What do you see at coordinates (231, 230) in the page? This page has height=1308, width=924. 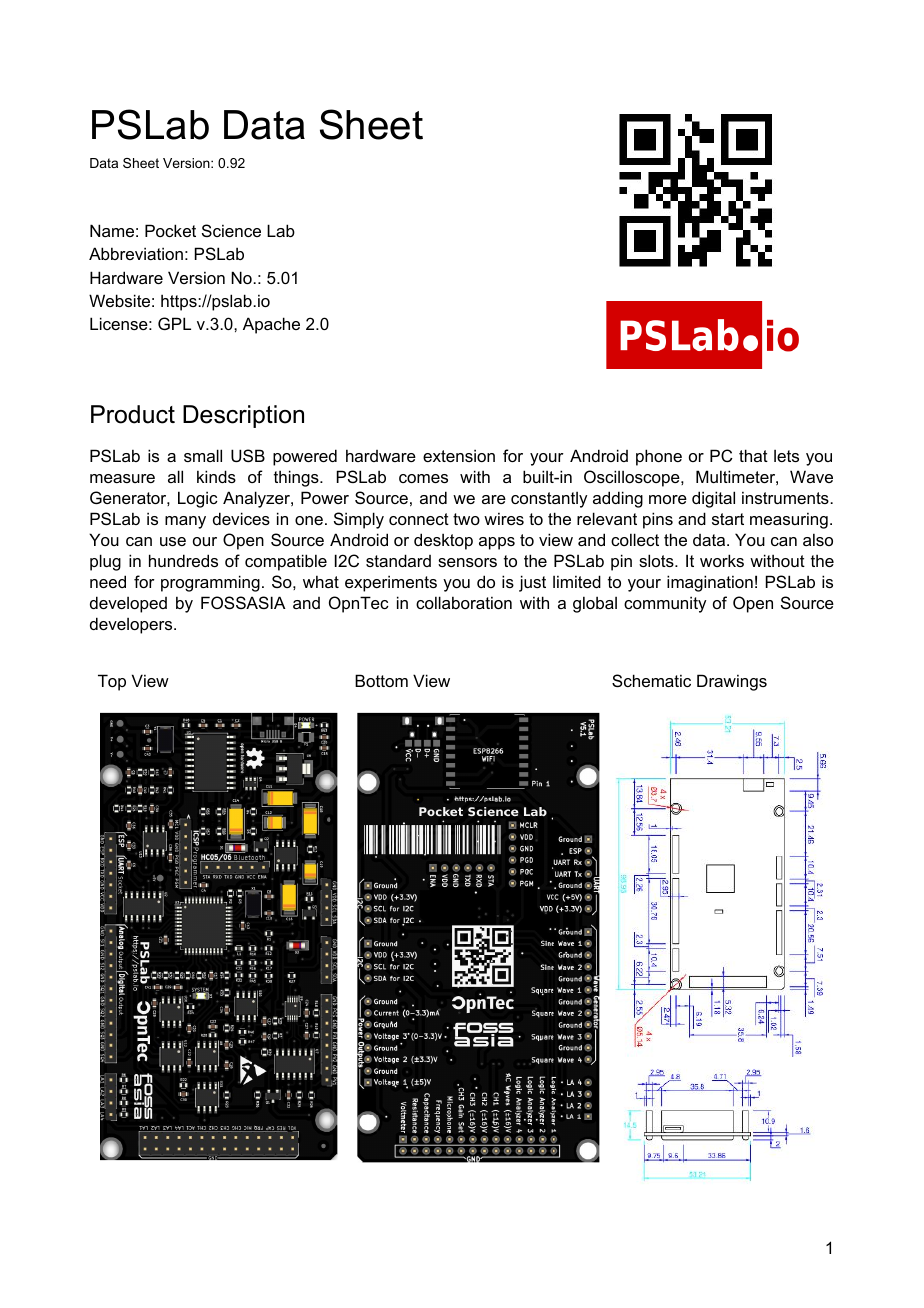 I see `Science` at bounding box center [231, 230].
